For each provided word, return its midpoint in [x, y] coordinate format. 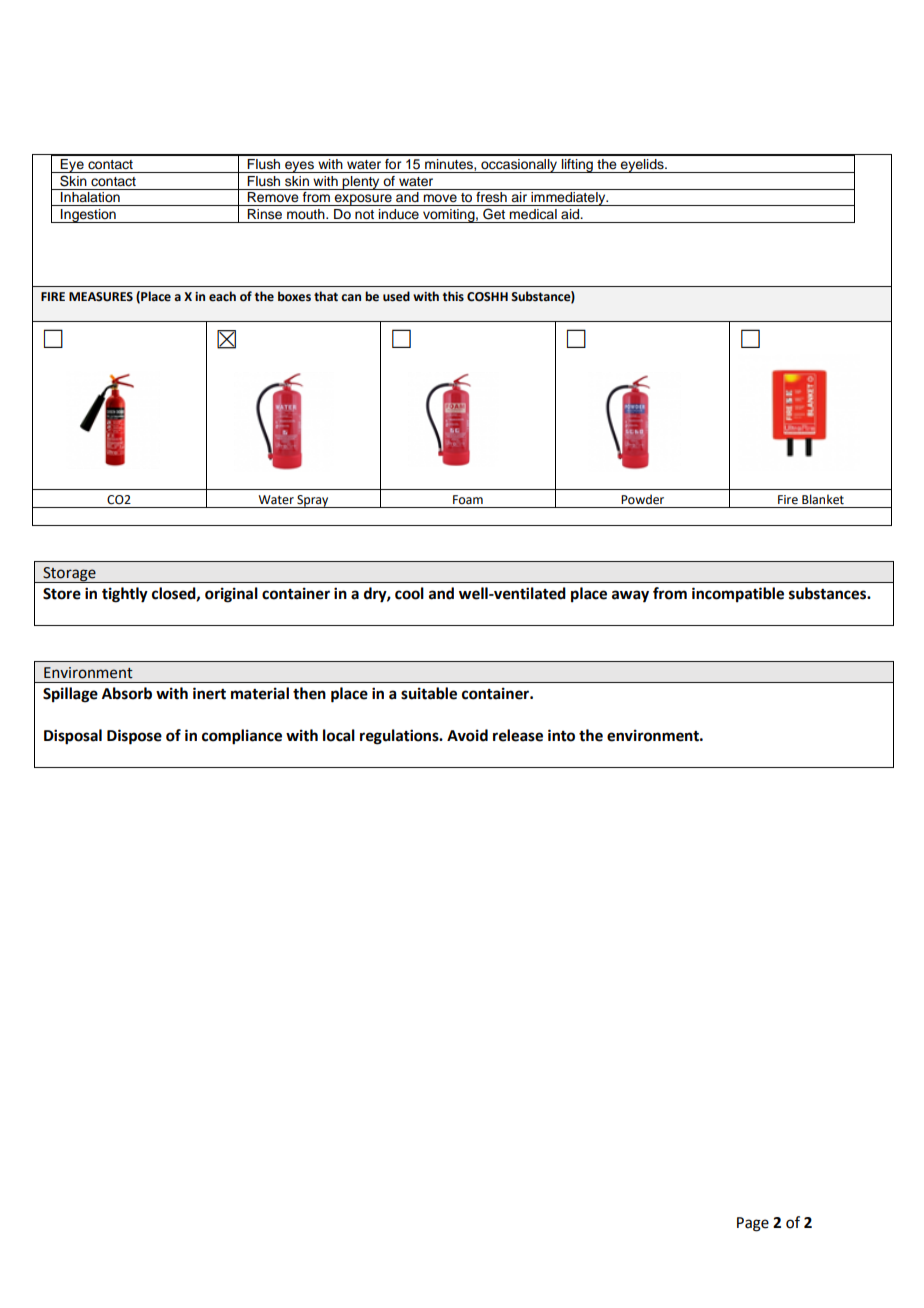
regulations [400, 737]
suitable [429, 693]
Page [753, 1224]
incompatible [738, 595]
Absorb [127, 693]
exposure [363, 200]
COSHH [487, 297]
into [561, 735]
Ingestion [88, 216]
